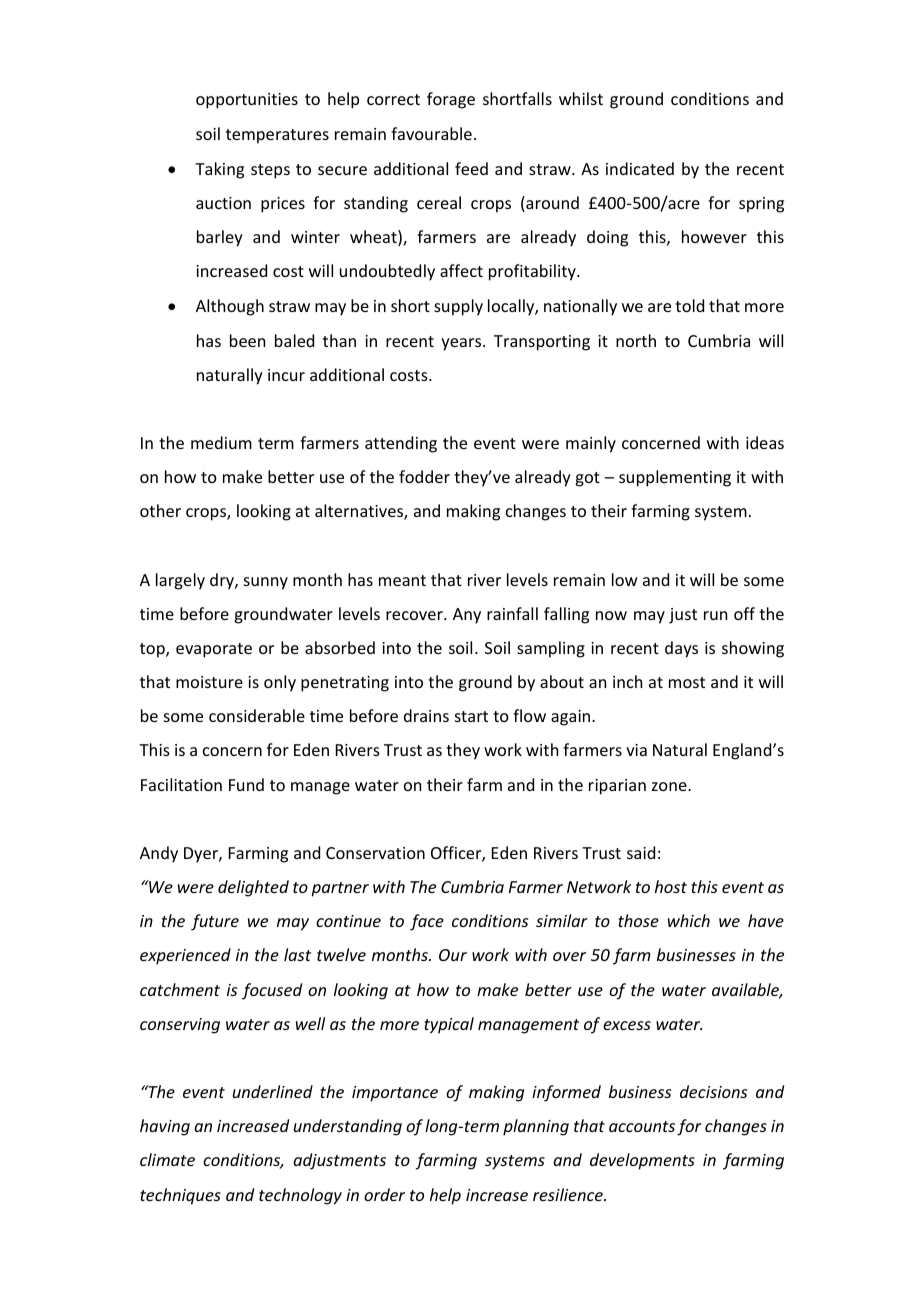  Describe the element at coordinates (670, 786) in the screenshot. I see `zone` at that location.
